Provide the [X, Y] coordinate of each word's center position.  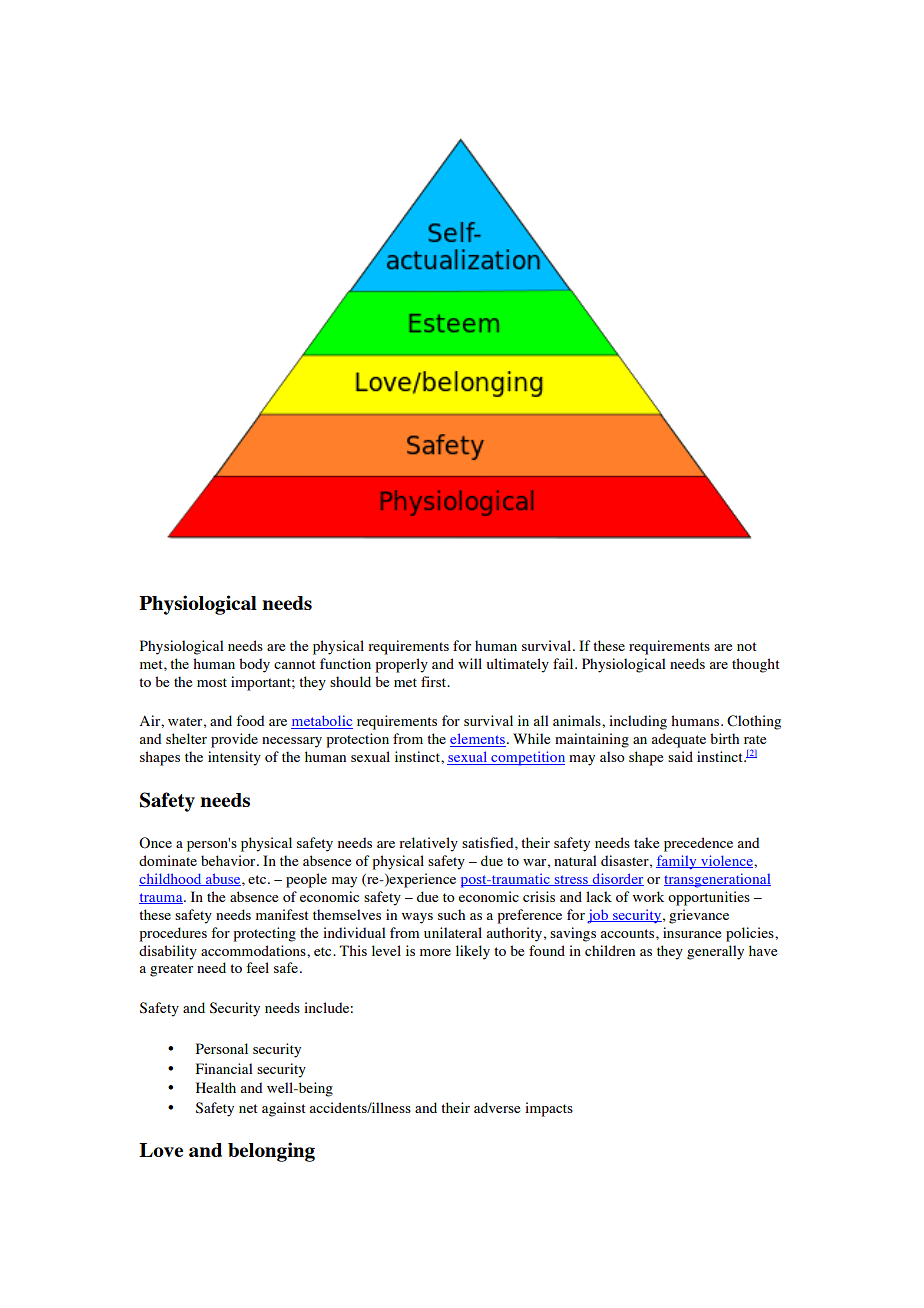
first [435, 681]
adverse [497, 1107]
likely [473, 952]
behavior [229, 860]
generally [715, 952]
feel [257, 967]
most [212, 682]
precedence [698, 844]
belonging [271, 1152]
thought [756, 665]
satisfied [489, 842]
